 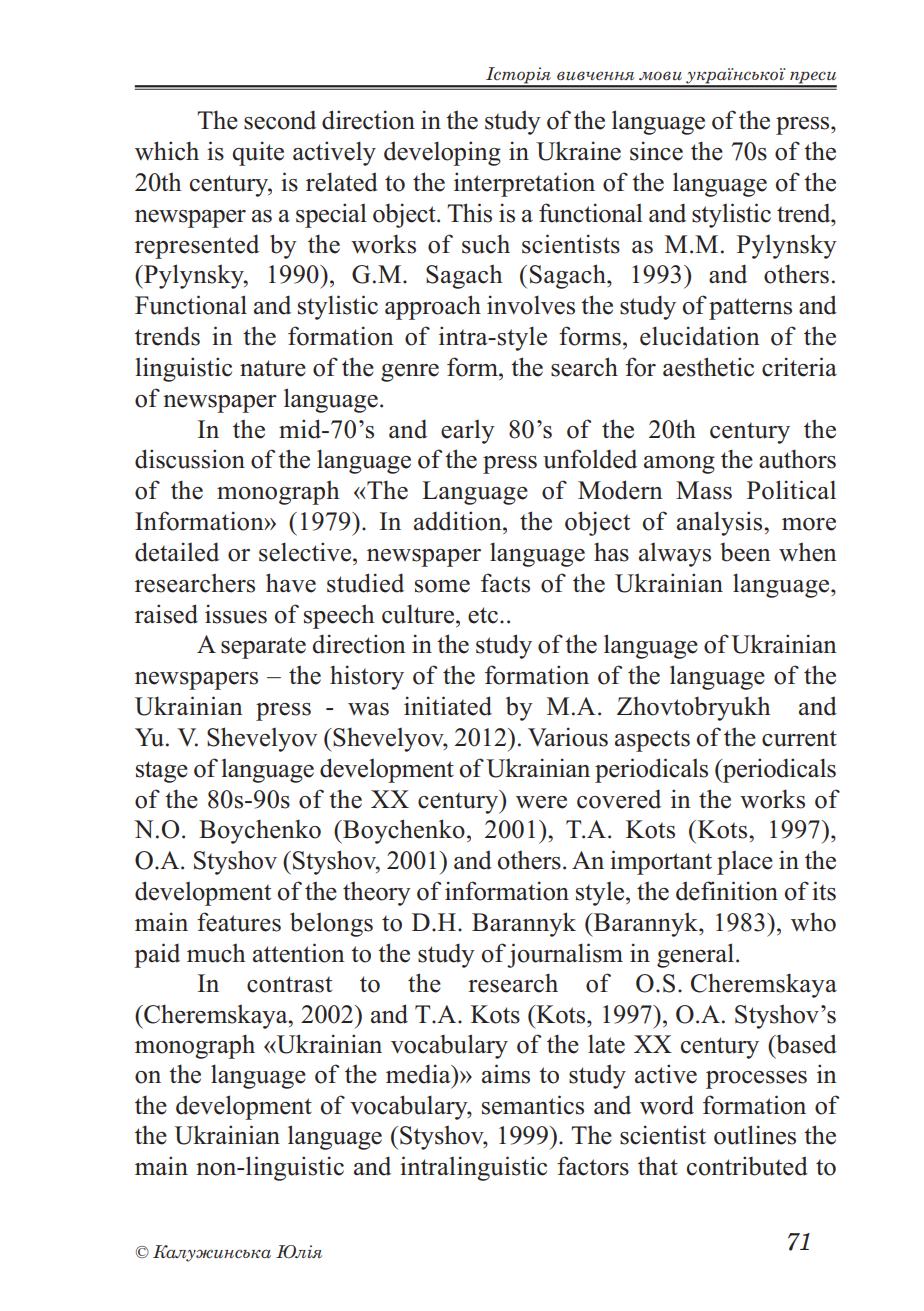 I want to click on quite, so click(x=258, y=153).
